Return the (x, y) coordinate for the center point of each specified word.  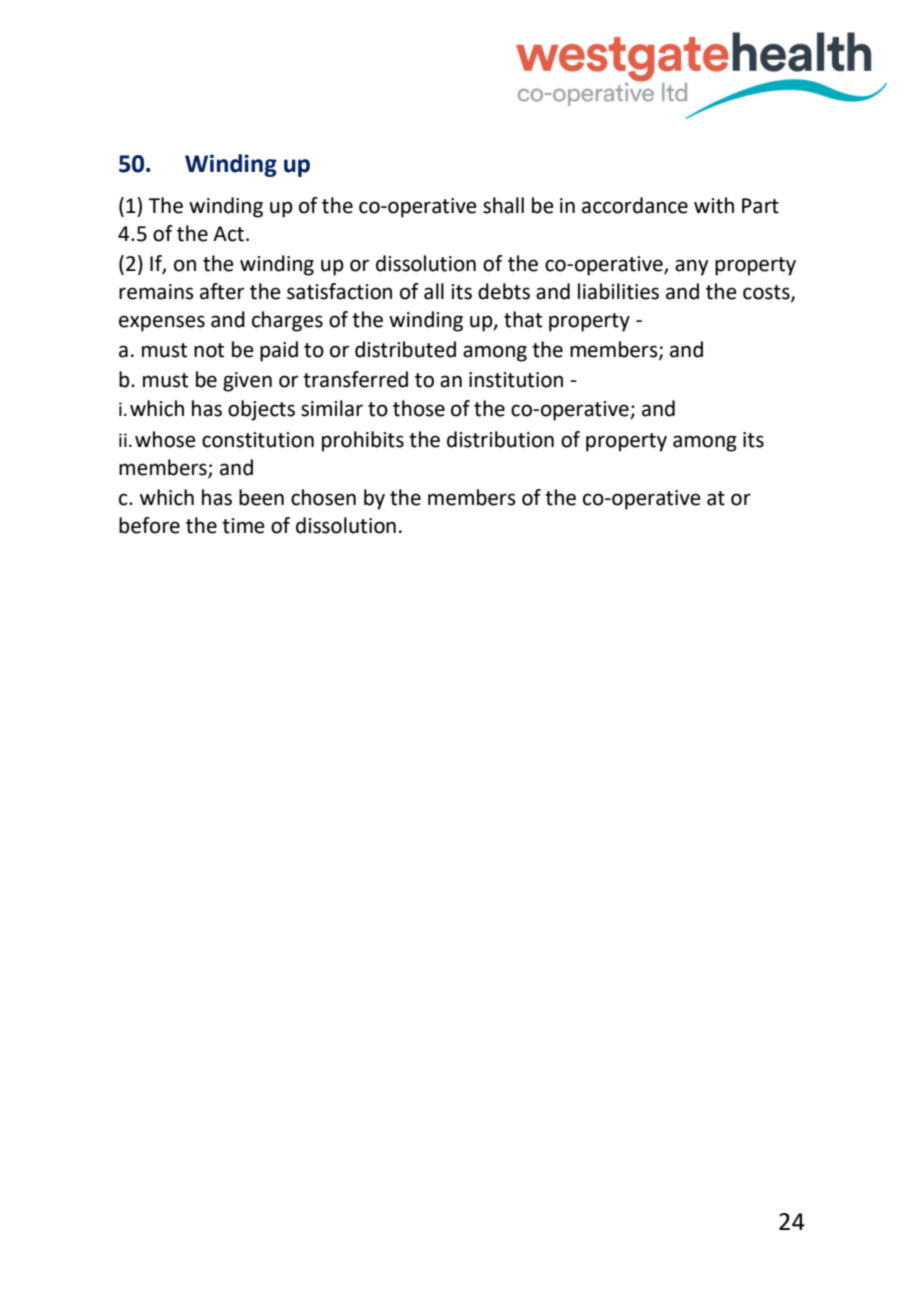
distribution (500, 439)
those (419, 408)
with (714, 205)
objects (261, 410)
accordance (635, 205)
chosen (323, 497)
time (243, 526)
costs (767, 293)
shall (503, 205)
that (523, 319)
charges (287, 321)
